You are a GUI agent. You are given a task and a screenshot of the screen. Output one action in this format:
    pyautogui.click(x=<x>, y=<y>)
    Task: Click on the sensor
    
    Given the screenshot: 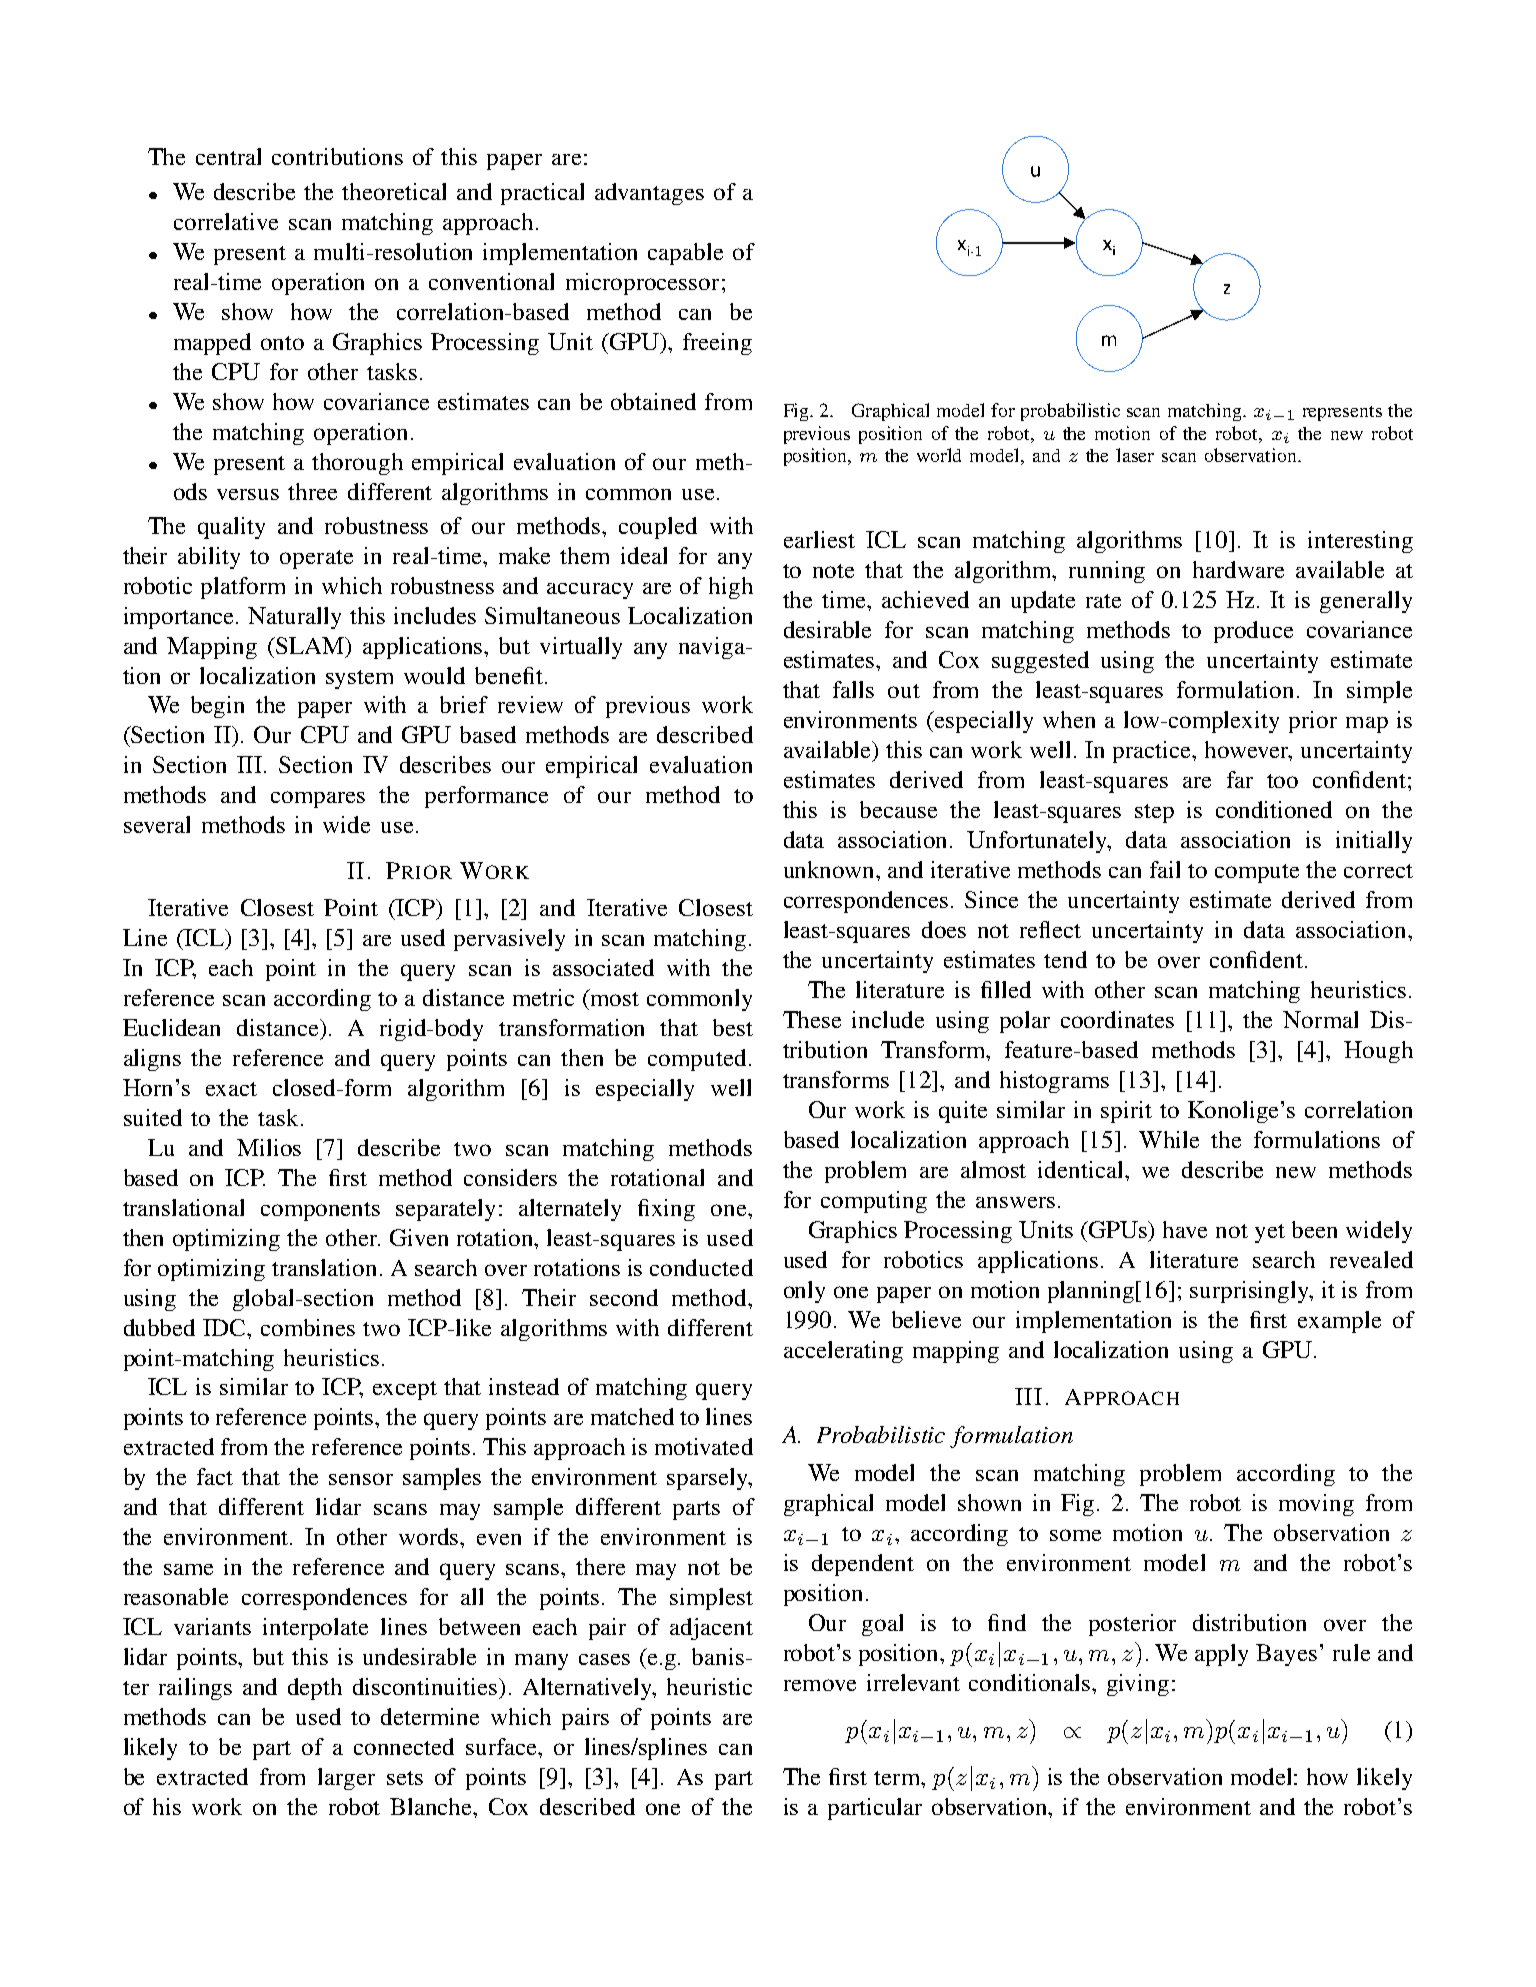 What is the action you would take?
    pyautogui.click(x=361, y=1479)
